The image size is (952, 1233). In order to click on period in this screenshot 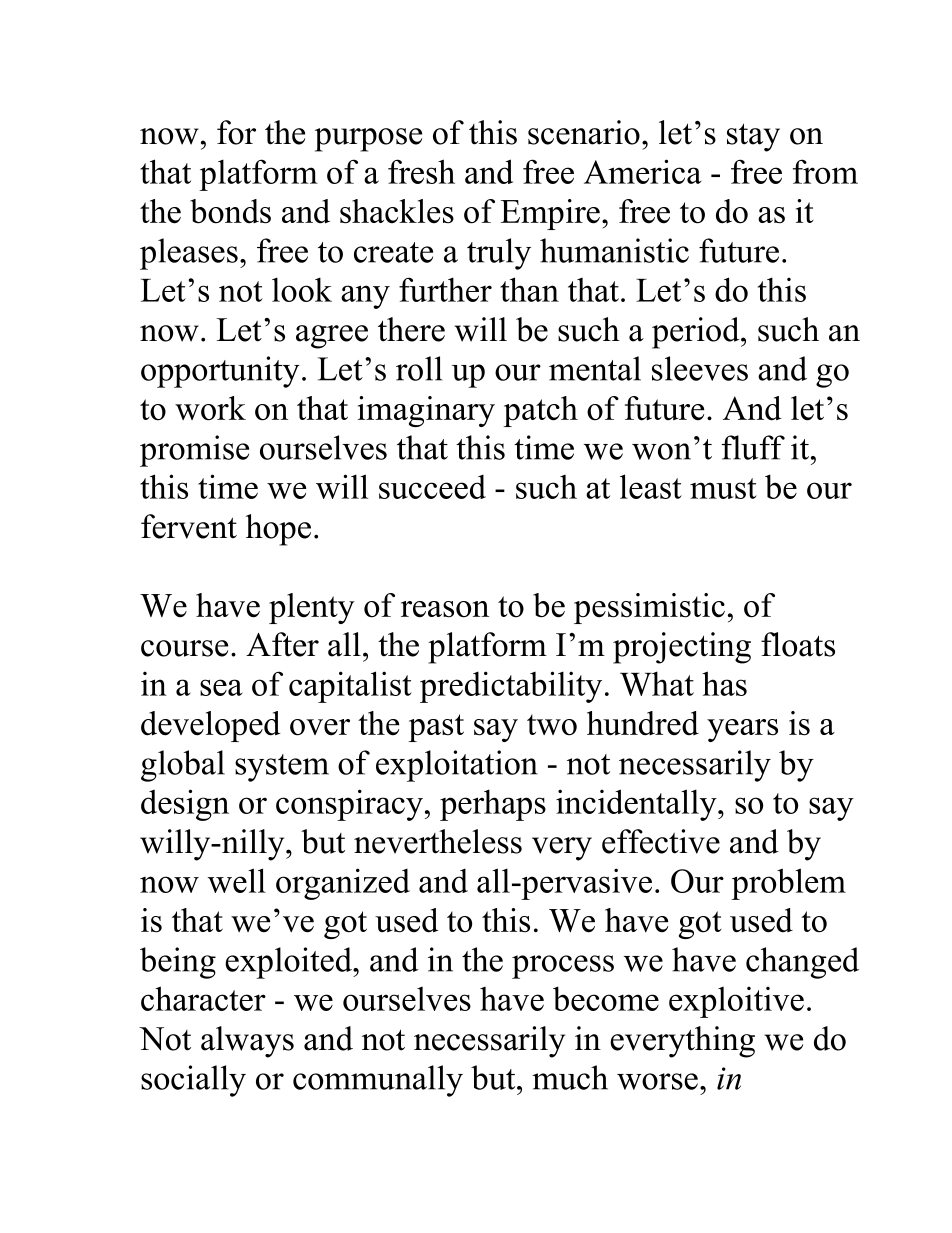, I will do `click(697, 333)`.
